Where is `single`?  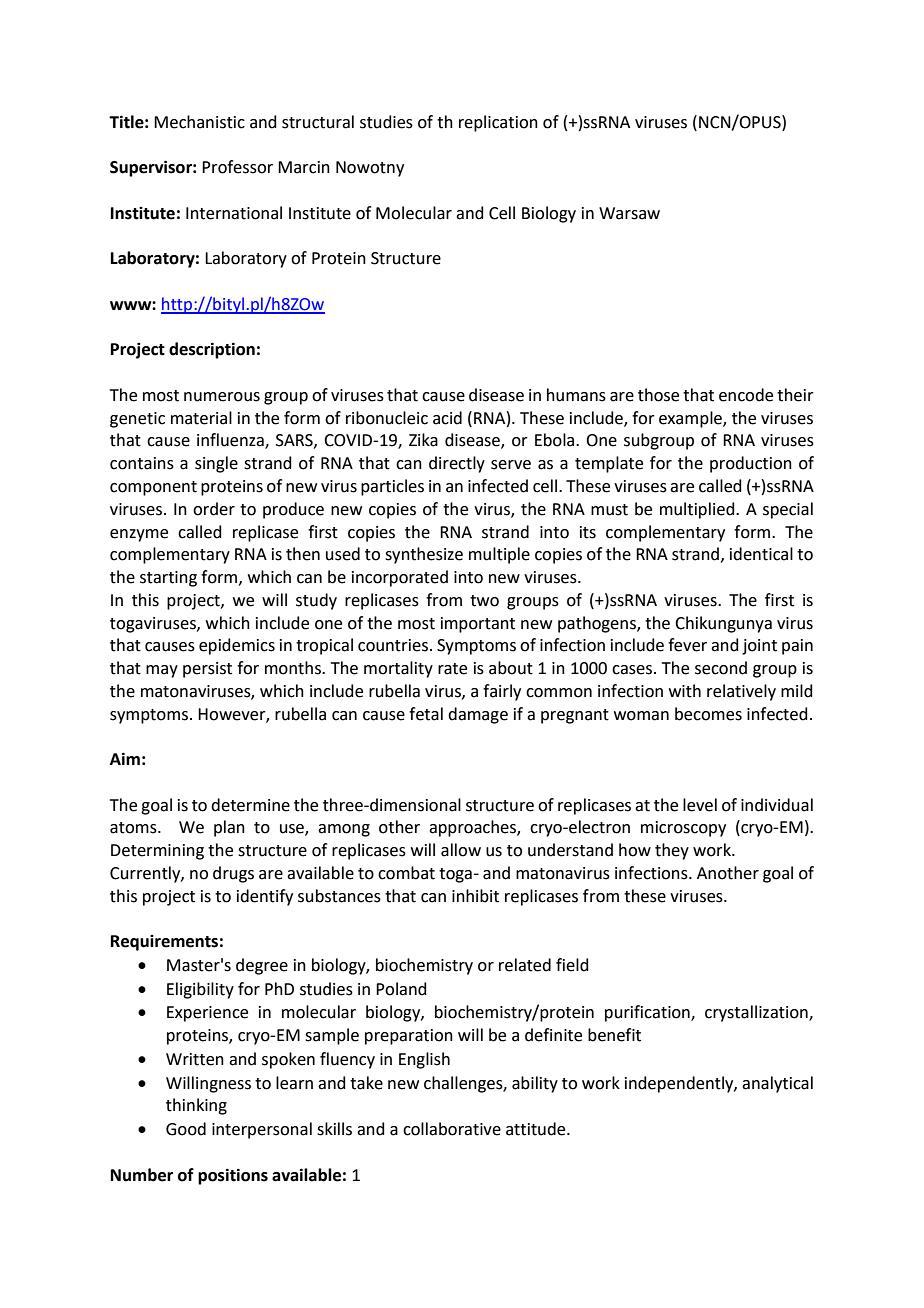
single is located at coordinates (216, 464).
